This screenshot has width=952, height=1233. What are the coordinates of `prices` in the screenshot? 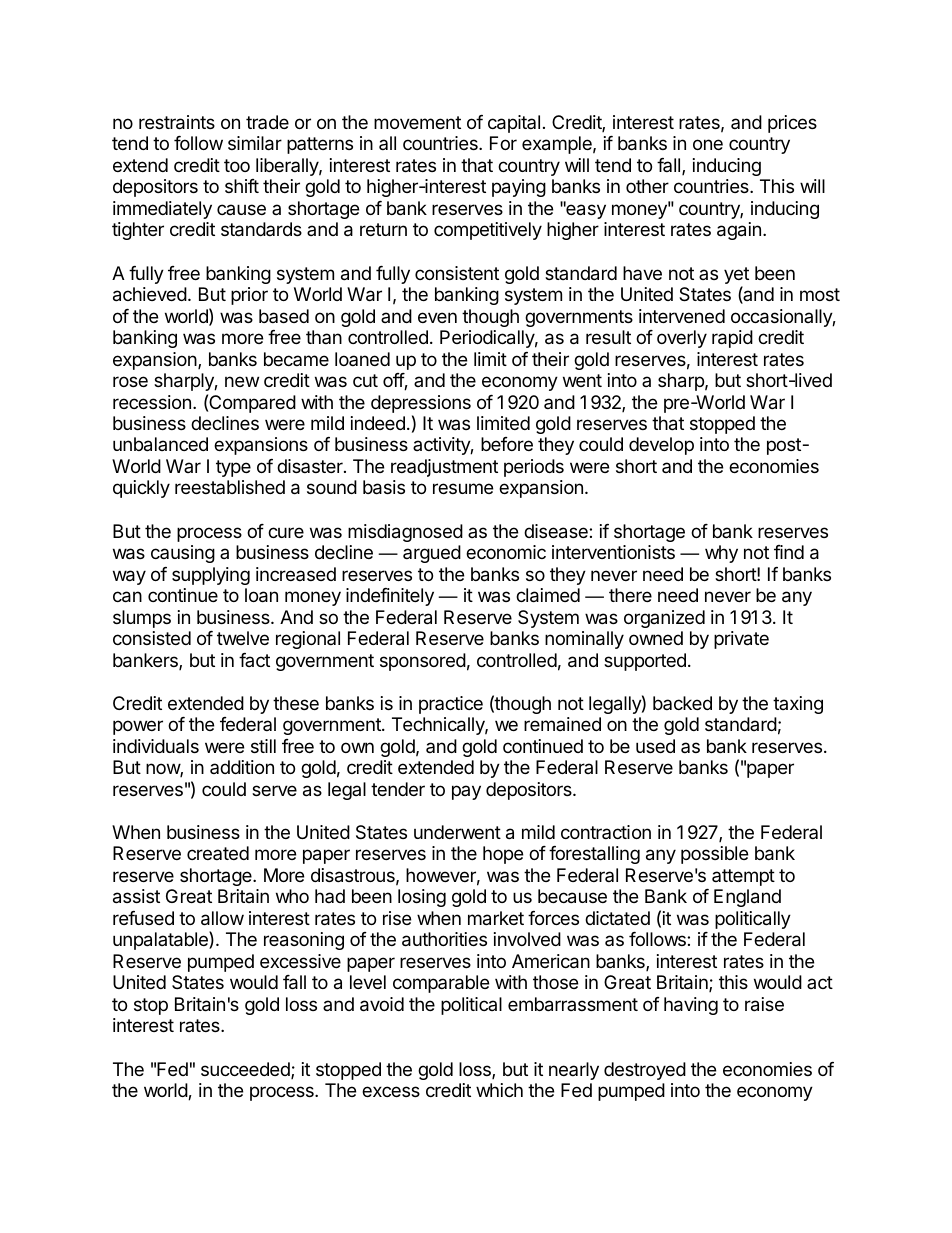 It's located at (792, 124).
